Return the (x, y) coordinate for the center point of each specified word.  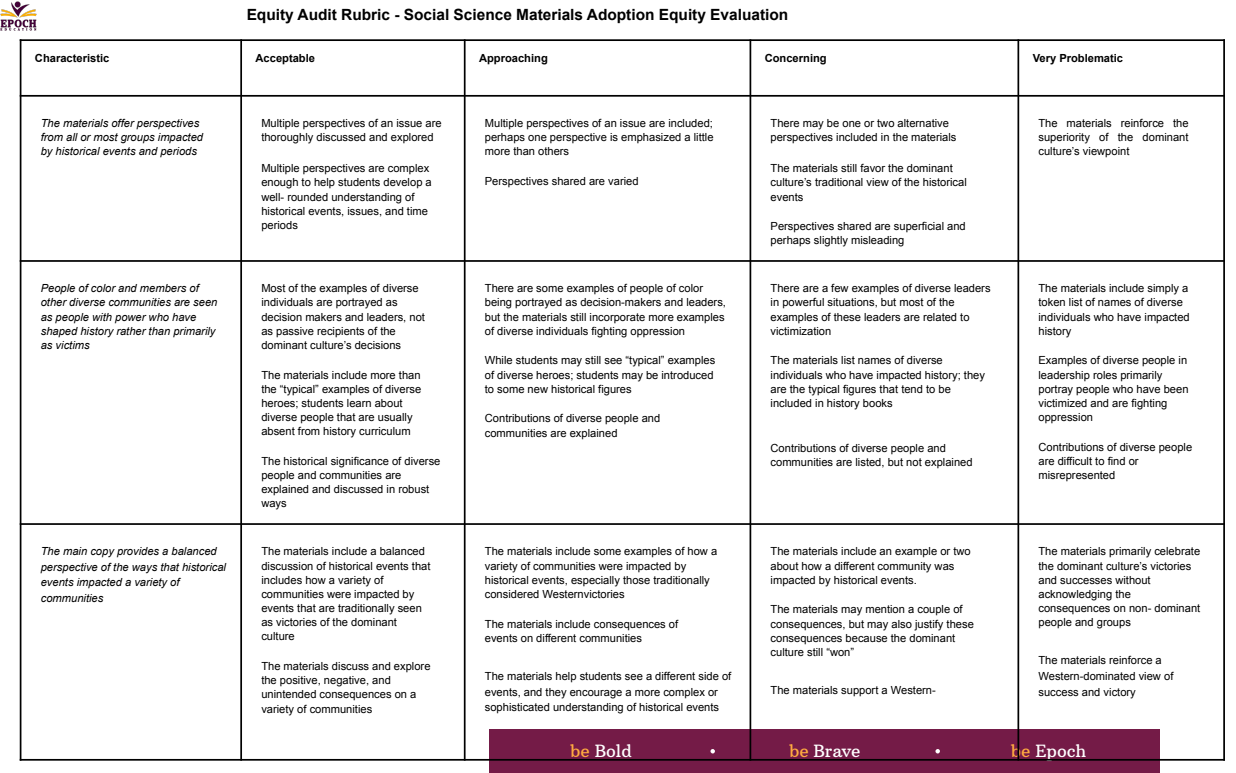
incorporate (617, 318)
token (1051, 302)
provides (138, 552)
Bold (613, 752)
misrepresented (1077, 476)
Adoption (620, 16)
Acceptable (285, 59)
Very (1044, 59)
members (163, 288)
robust (414, 489)
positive (300, 681)
